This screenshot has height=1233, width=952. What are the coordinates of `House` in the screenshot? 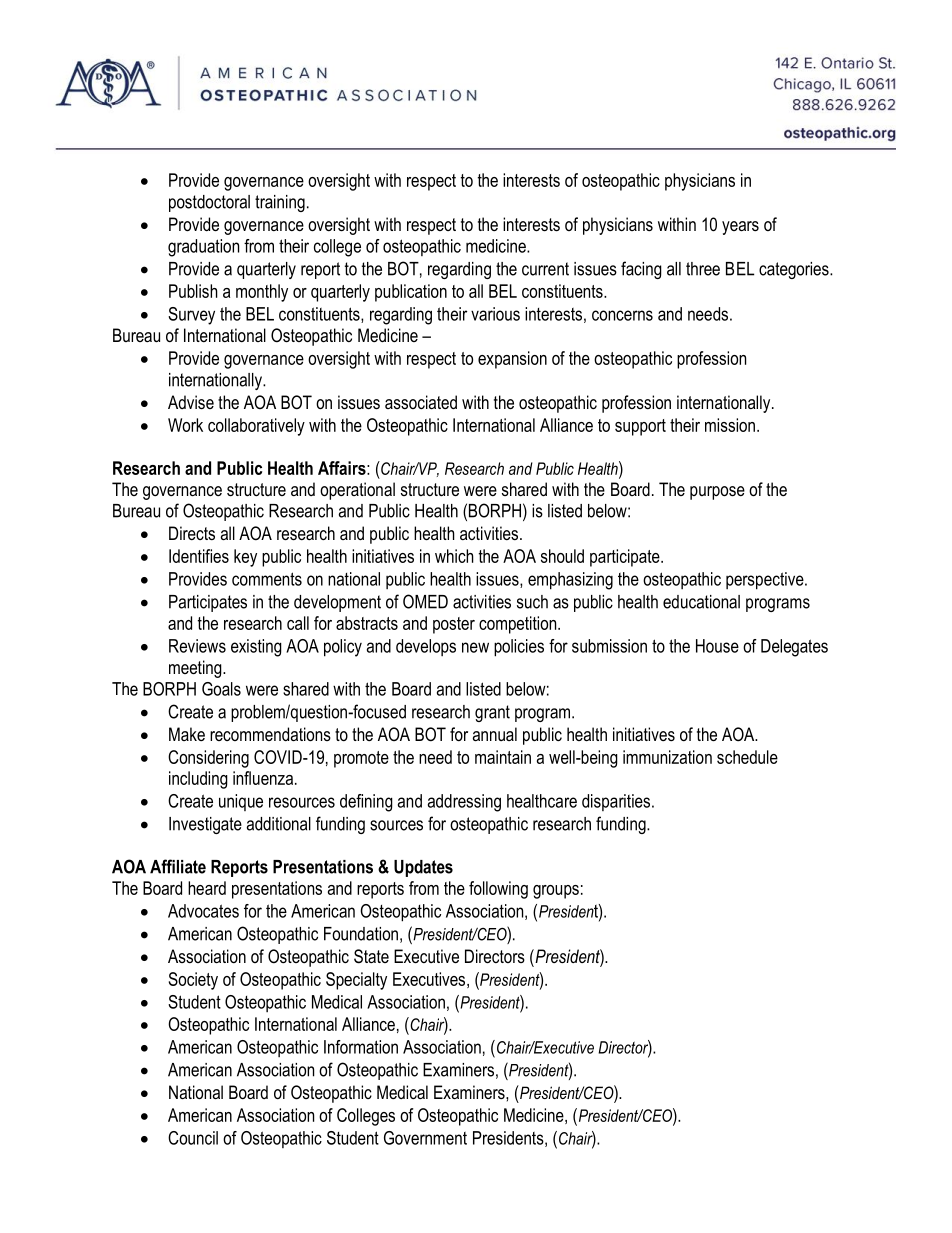 It's located at (717, 646).
